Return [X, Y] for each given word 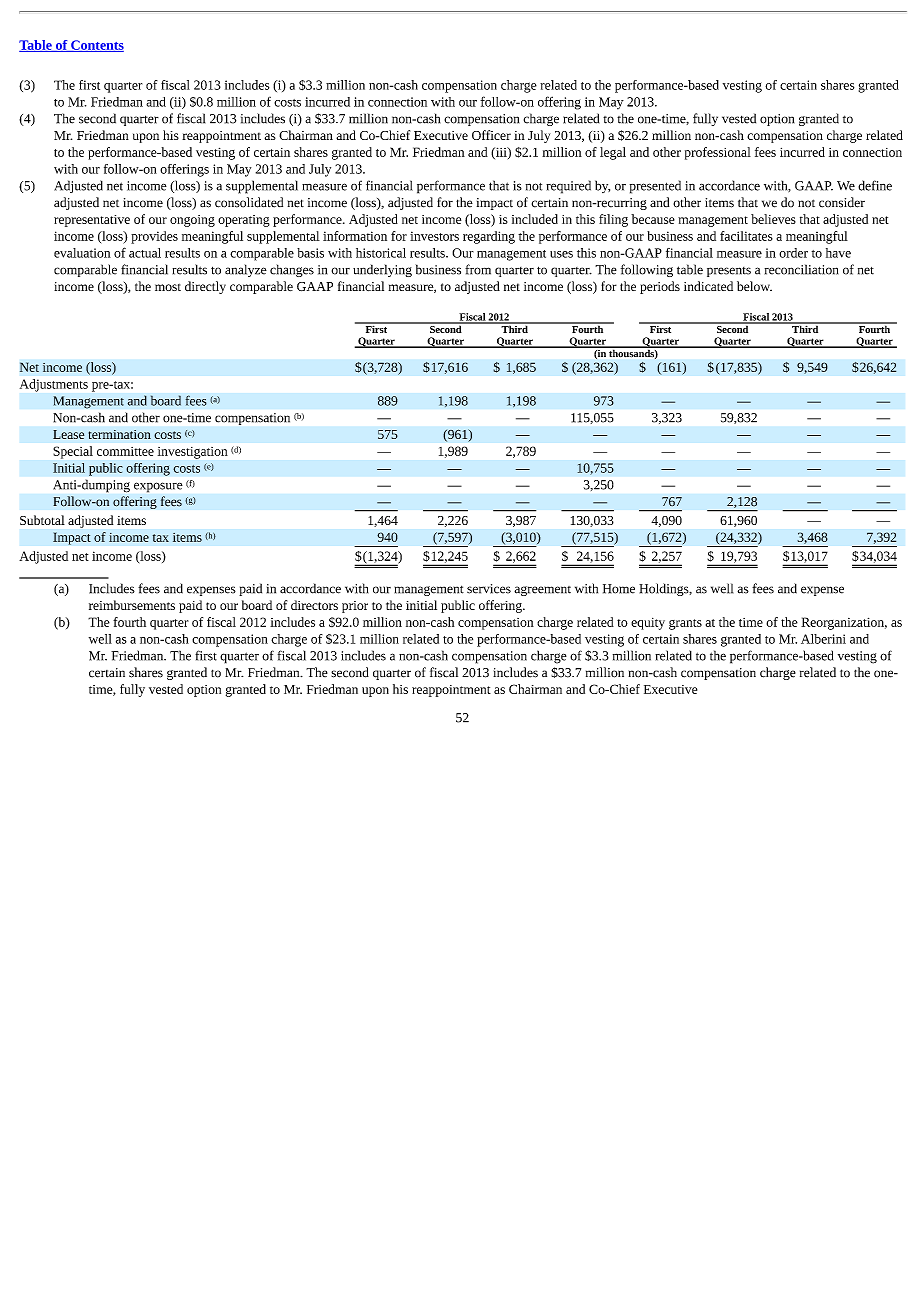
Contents [96, 46]
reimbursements [132, 605]
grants [685, 624]
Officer [491, 135]
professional [718, 153]
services [489, 589]
